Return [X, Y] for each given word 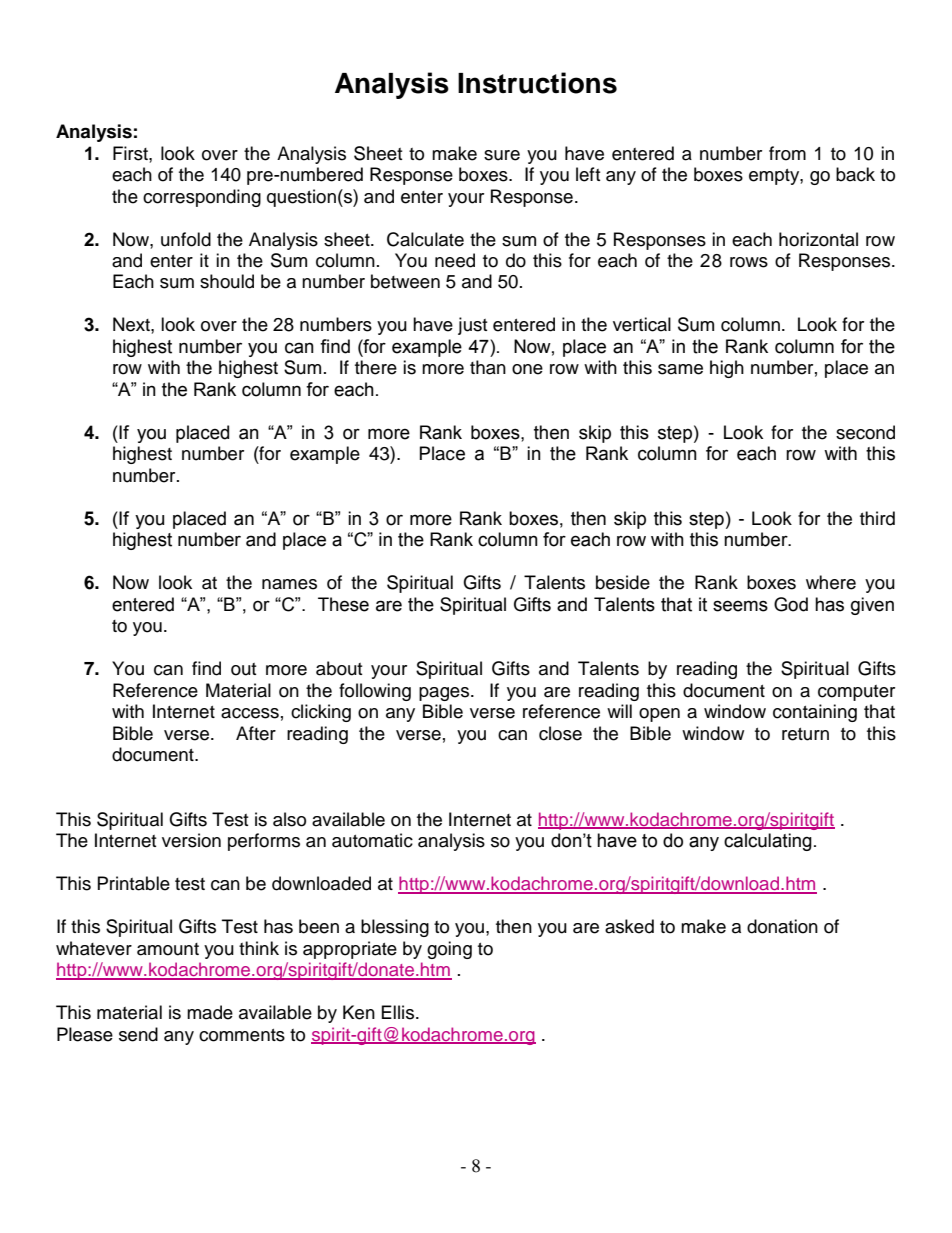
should [227, 281]
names [289, 584]
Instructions [537, 83]
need [455, 260]
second [865, 432]
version [191, 840]
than [488, 367]
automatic [372, 840]
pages [445, 694]
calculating [768, 842]
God [791, 604]
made [210, 1012]
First [131, 153]
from [787, 153]
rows [749, 262]
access [250, 713]
